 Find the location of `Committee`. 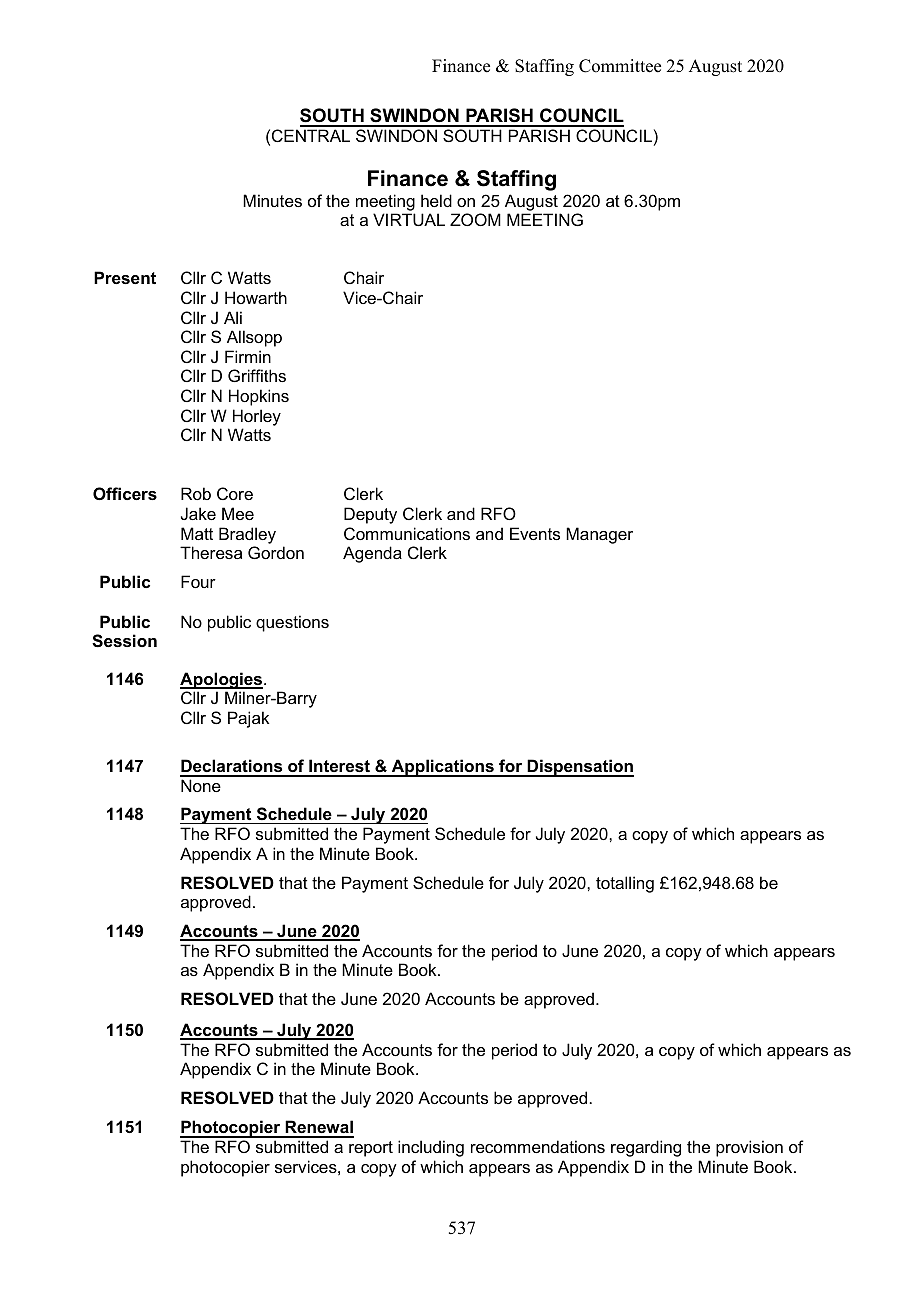

Committee is located at coordinates (620, 66).
